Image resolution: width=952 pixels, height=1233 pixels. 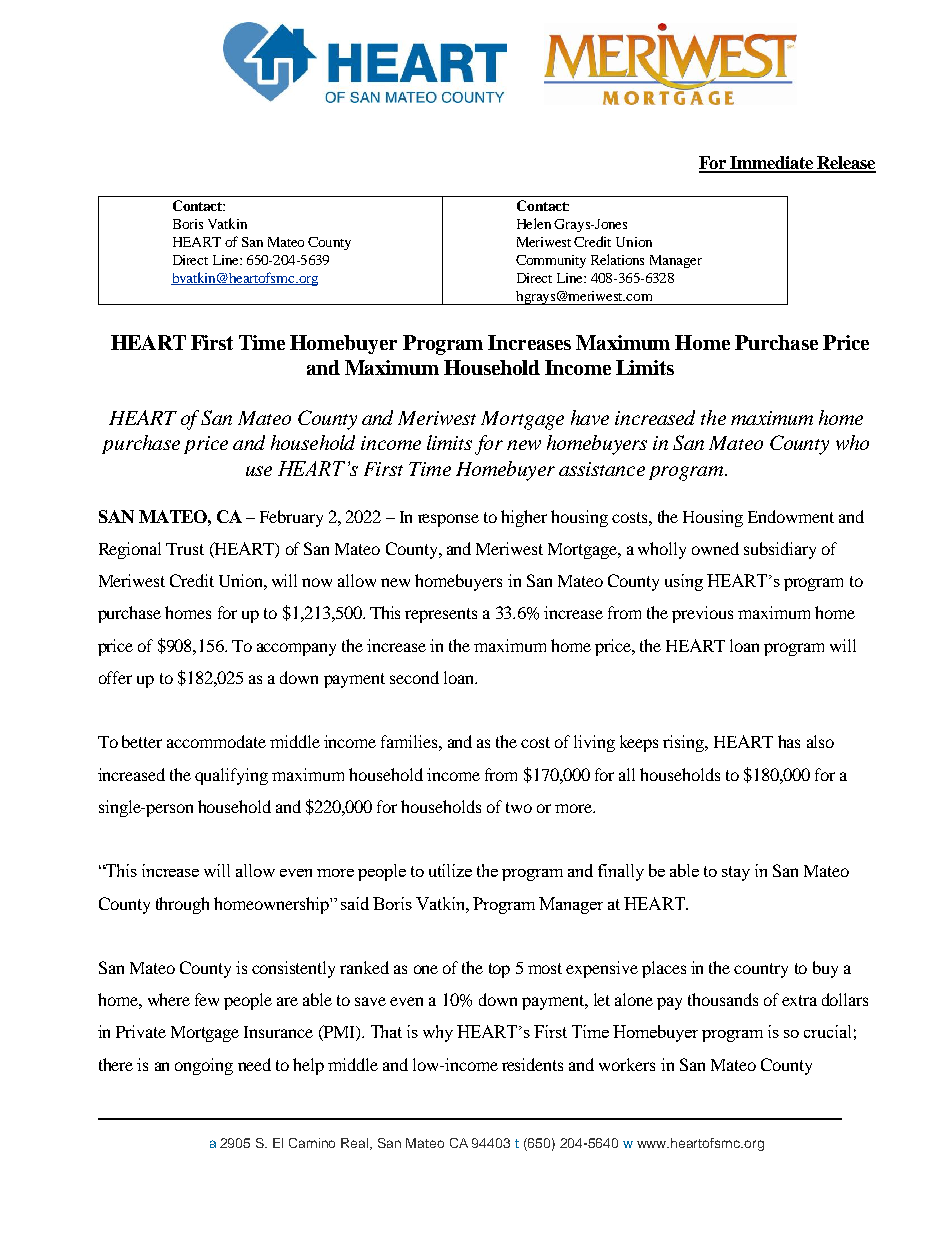 What do you see at coordinates (534, 223) in the page?
I see `Helen` at bounding box center [534, 223].
